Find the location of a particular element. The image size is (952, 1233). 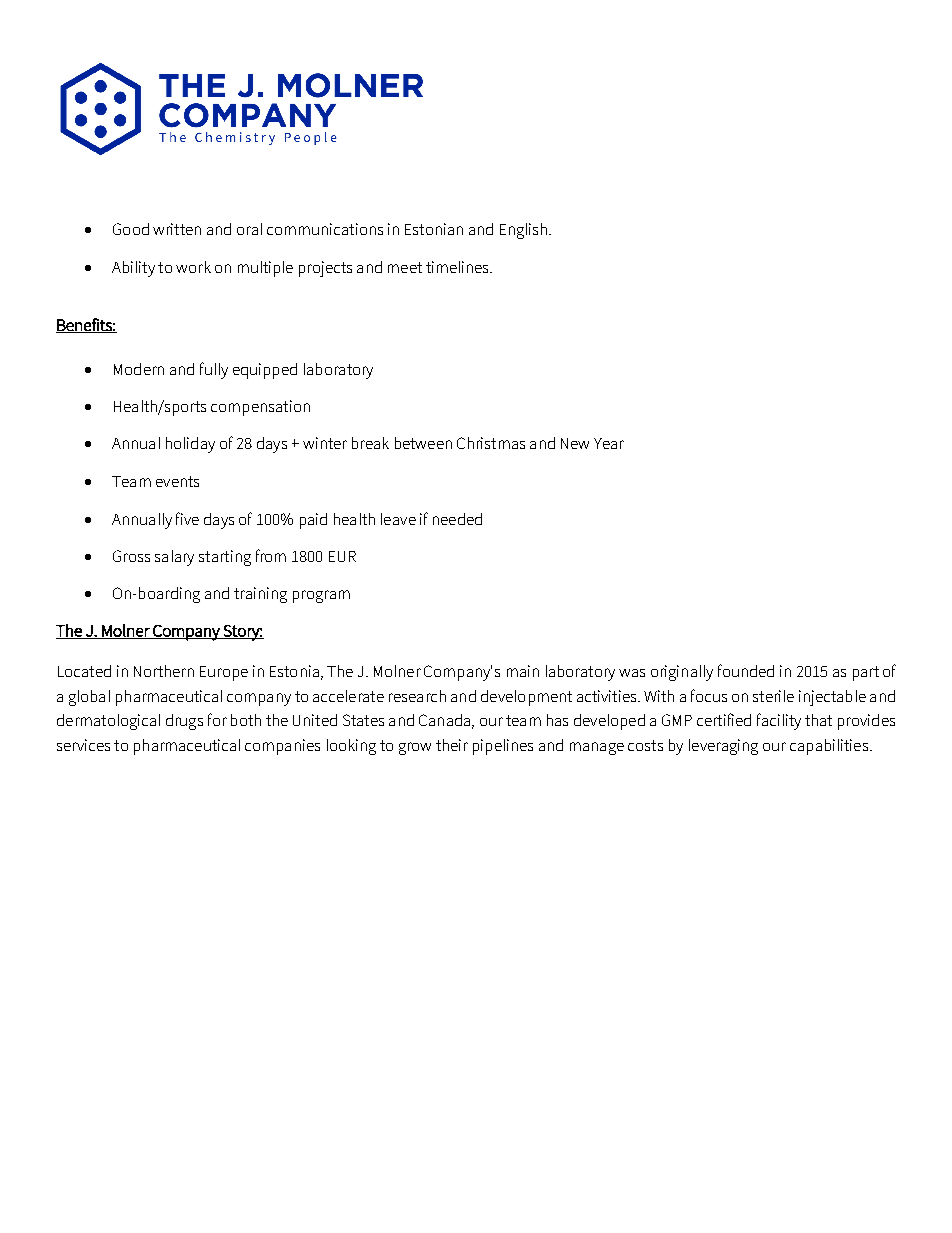

timelines is located at coordinates (458, 267).
